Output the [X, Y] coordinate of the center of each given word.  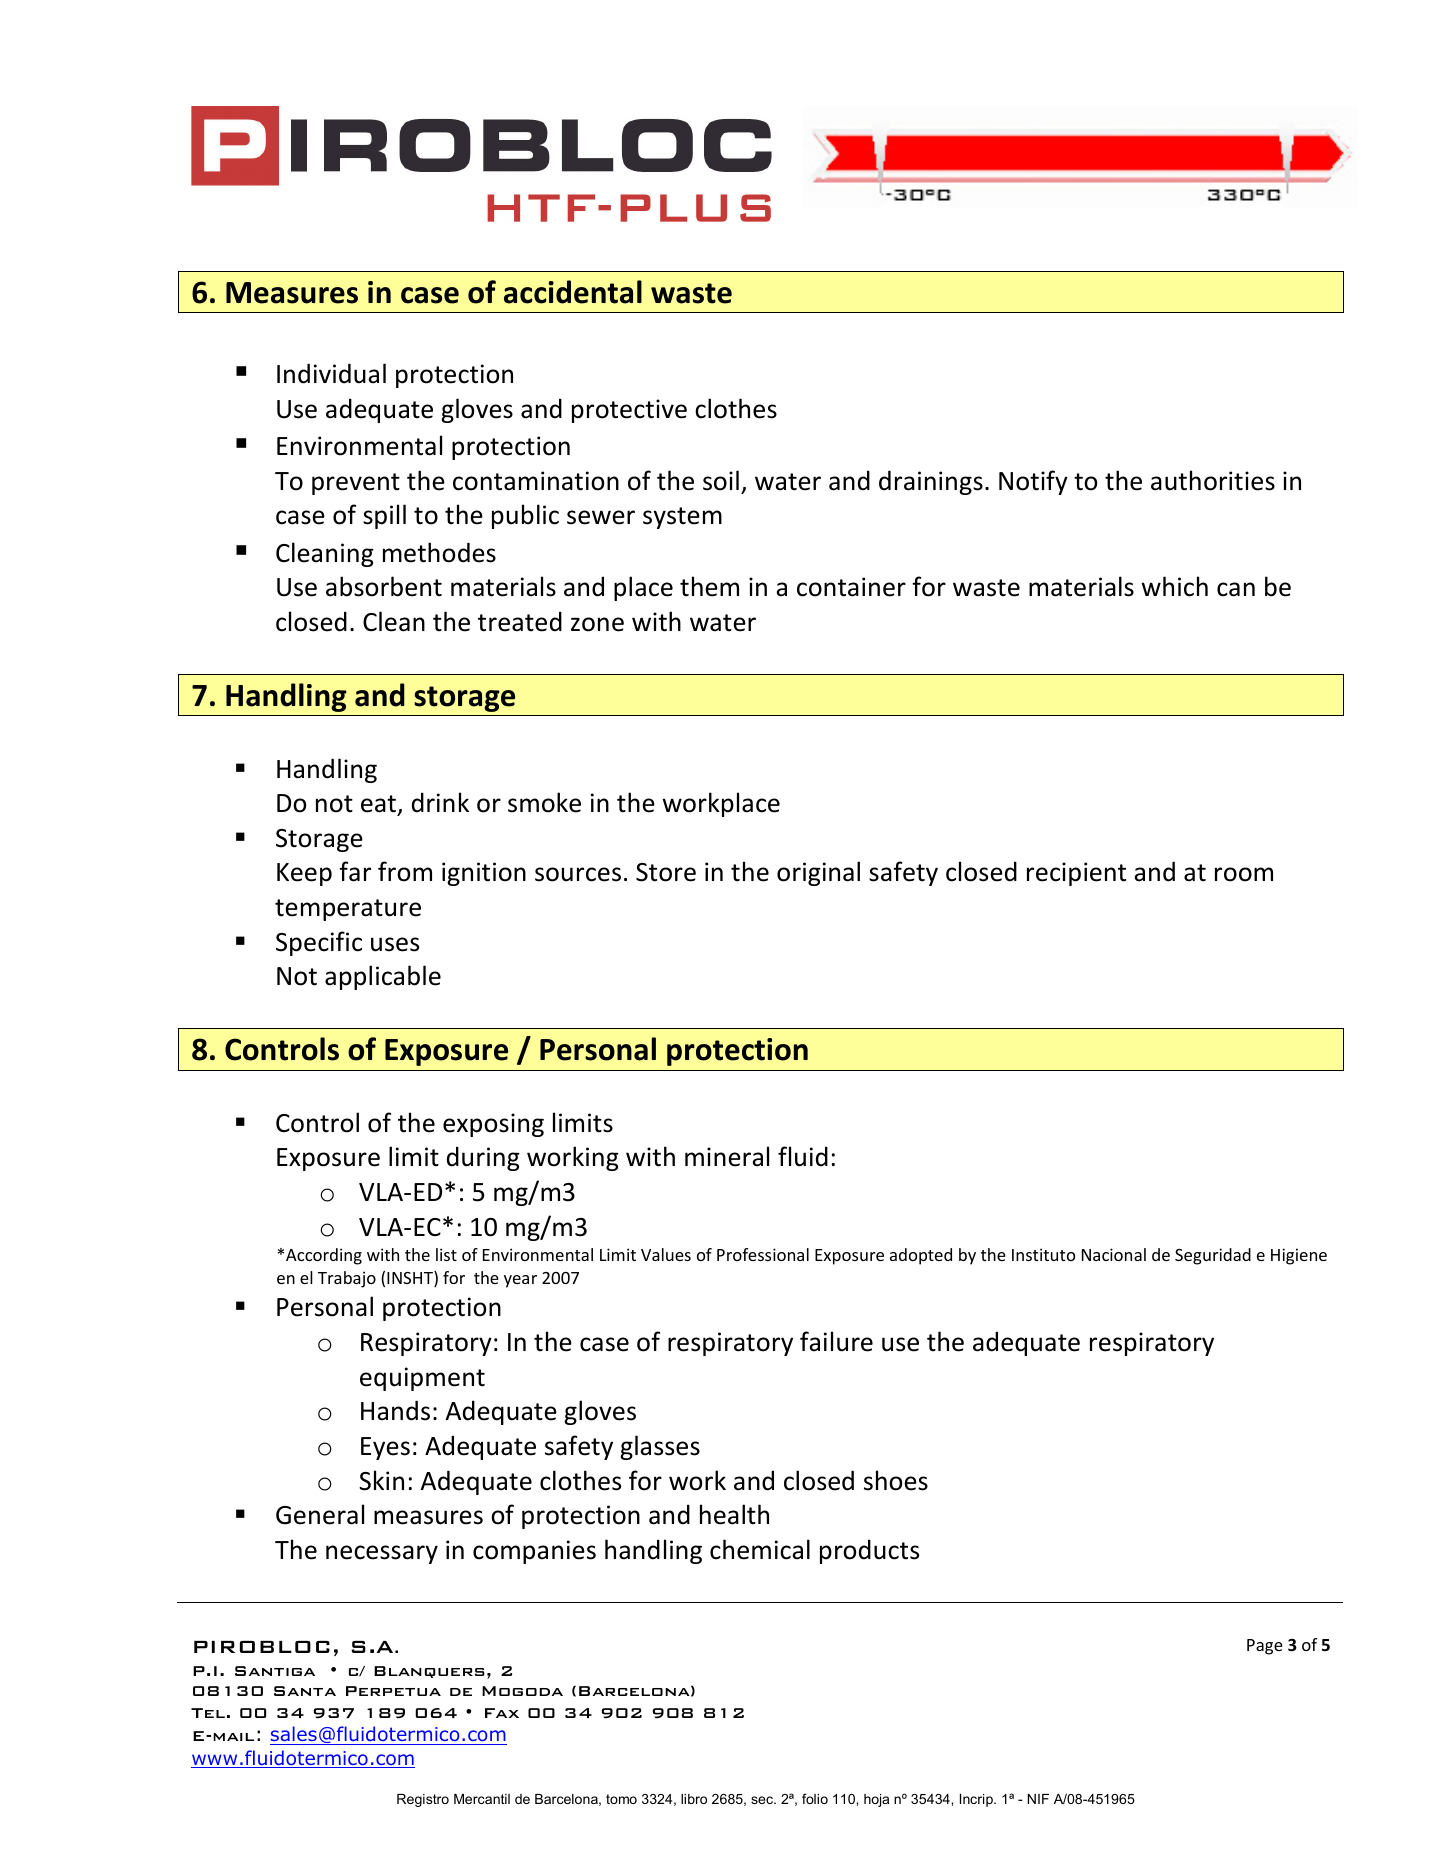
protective [629, 411]
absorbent [384, 586]
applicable [383, 977]
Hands [395, 1410]
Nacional [1114, 1254]
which [1174, 586]
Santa [305, 1691]
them [709, 586]
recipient [1076, 874]
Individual [331, 373]
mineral [727, 1156]
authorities [1213, 480]
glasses [660, 1447]
